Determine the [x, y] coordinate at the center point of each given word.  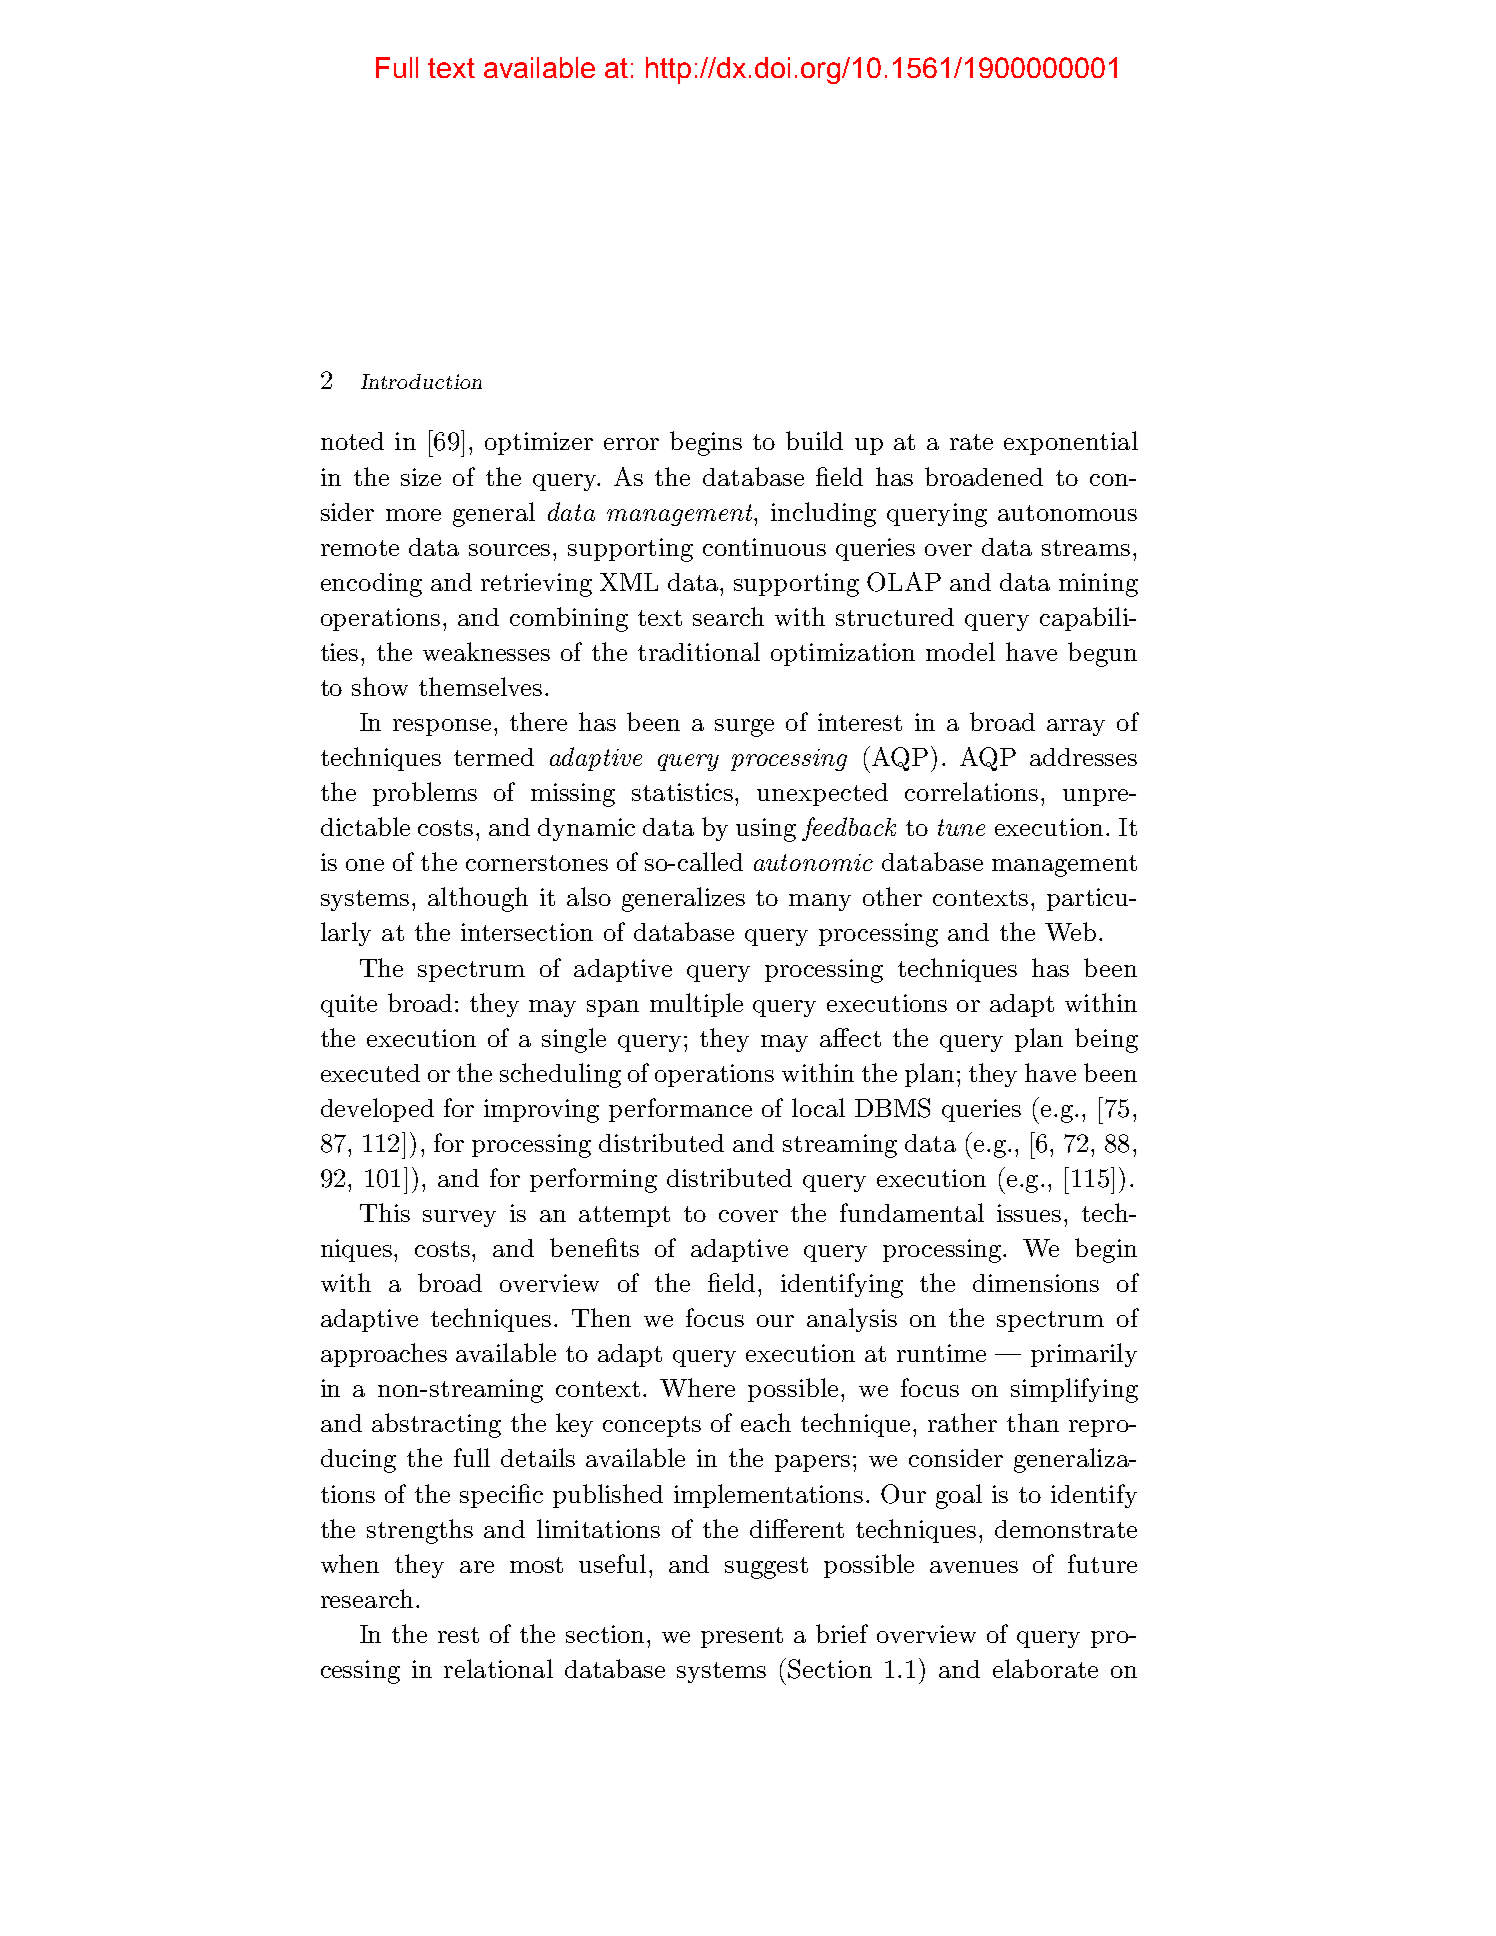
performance [680, 1110]
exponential [1071, 443]
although [478, 899]
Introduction [421, 381]
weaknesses [486, 651]
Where [697, 1387]
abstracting [436, 1425]
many [820, 902]
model [960, 651]
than [1033, 1422]
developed [377, 1110]
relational [498, 1668]
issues [1029, 1213]
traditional [699, 651]
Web [1070, 931]
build [814, 440]
